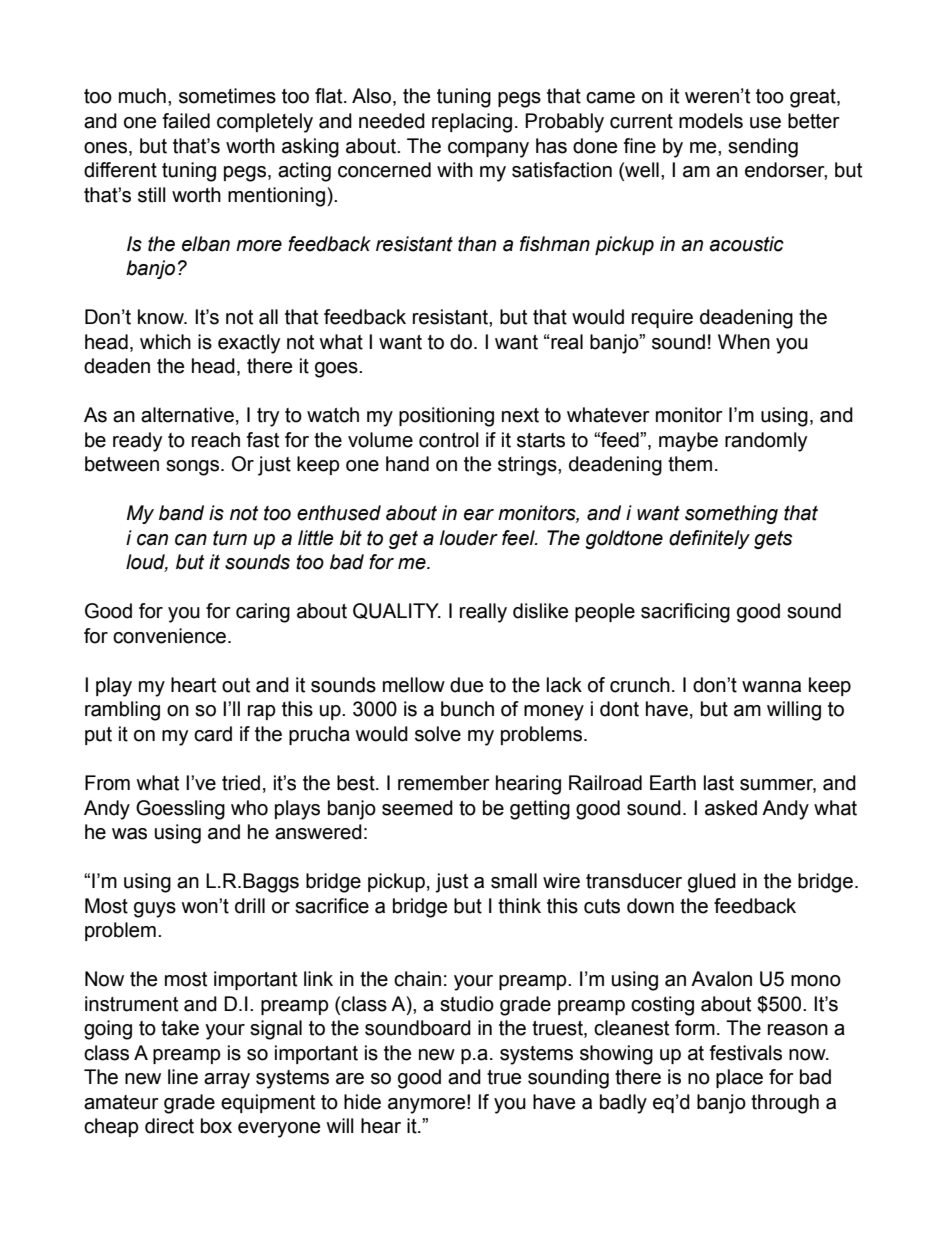  Describe the element at coordinates (181, 513) in the page. I see `band` at that location.
